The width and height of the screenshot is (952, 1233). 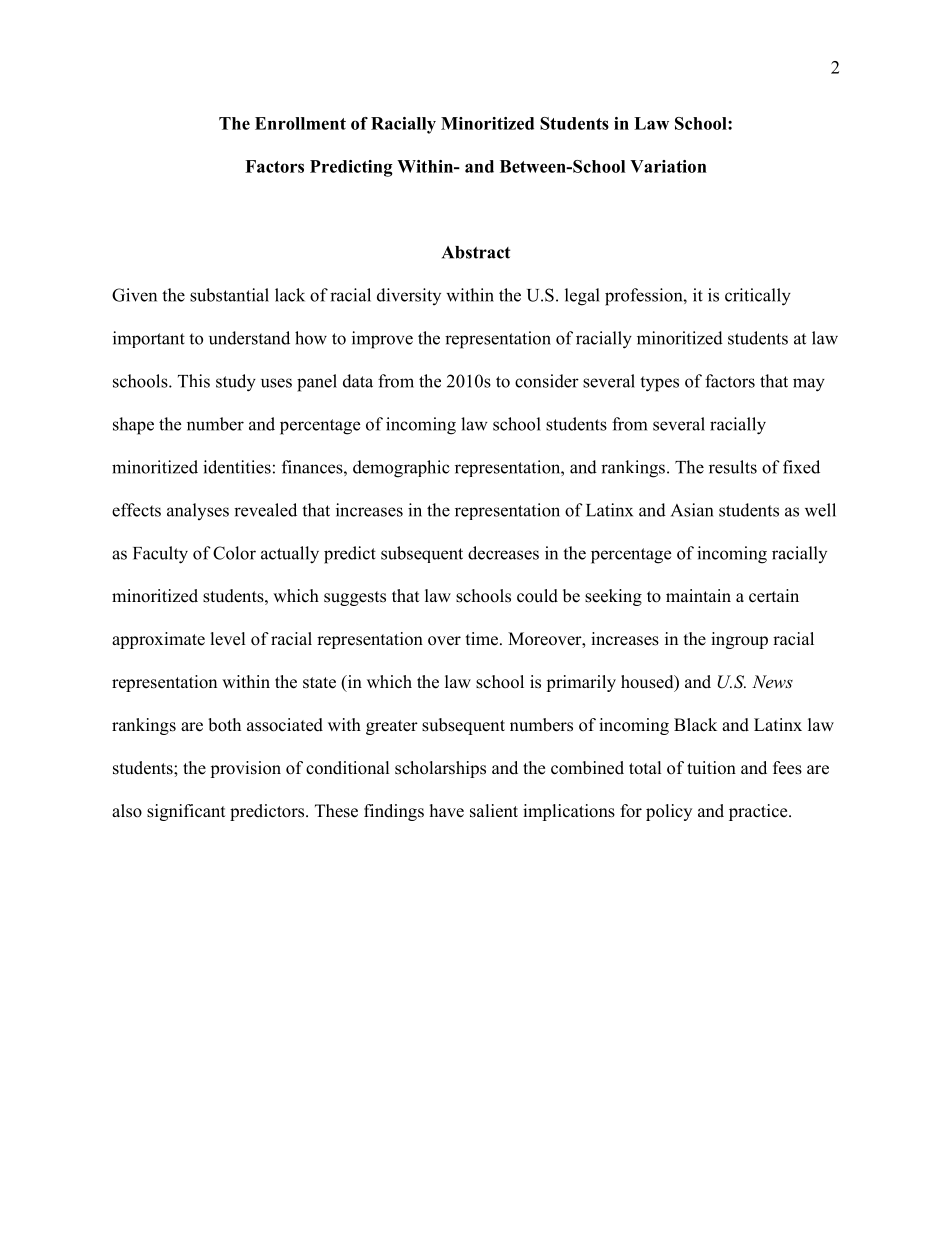 What do you see at coordinates (758, 297) in the screenshot?
I see `critically` at bounding box center [758, 297].
